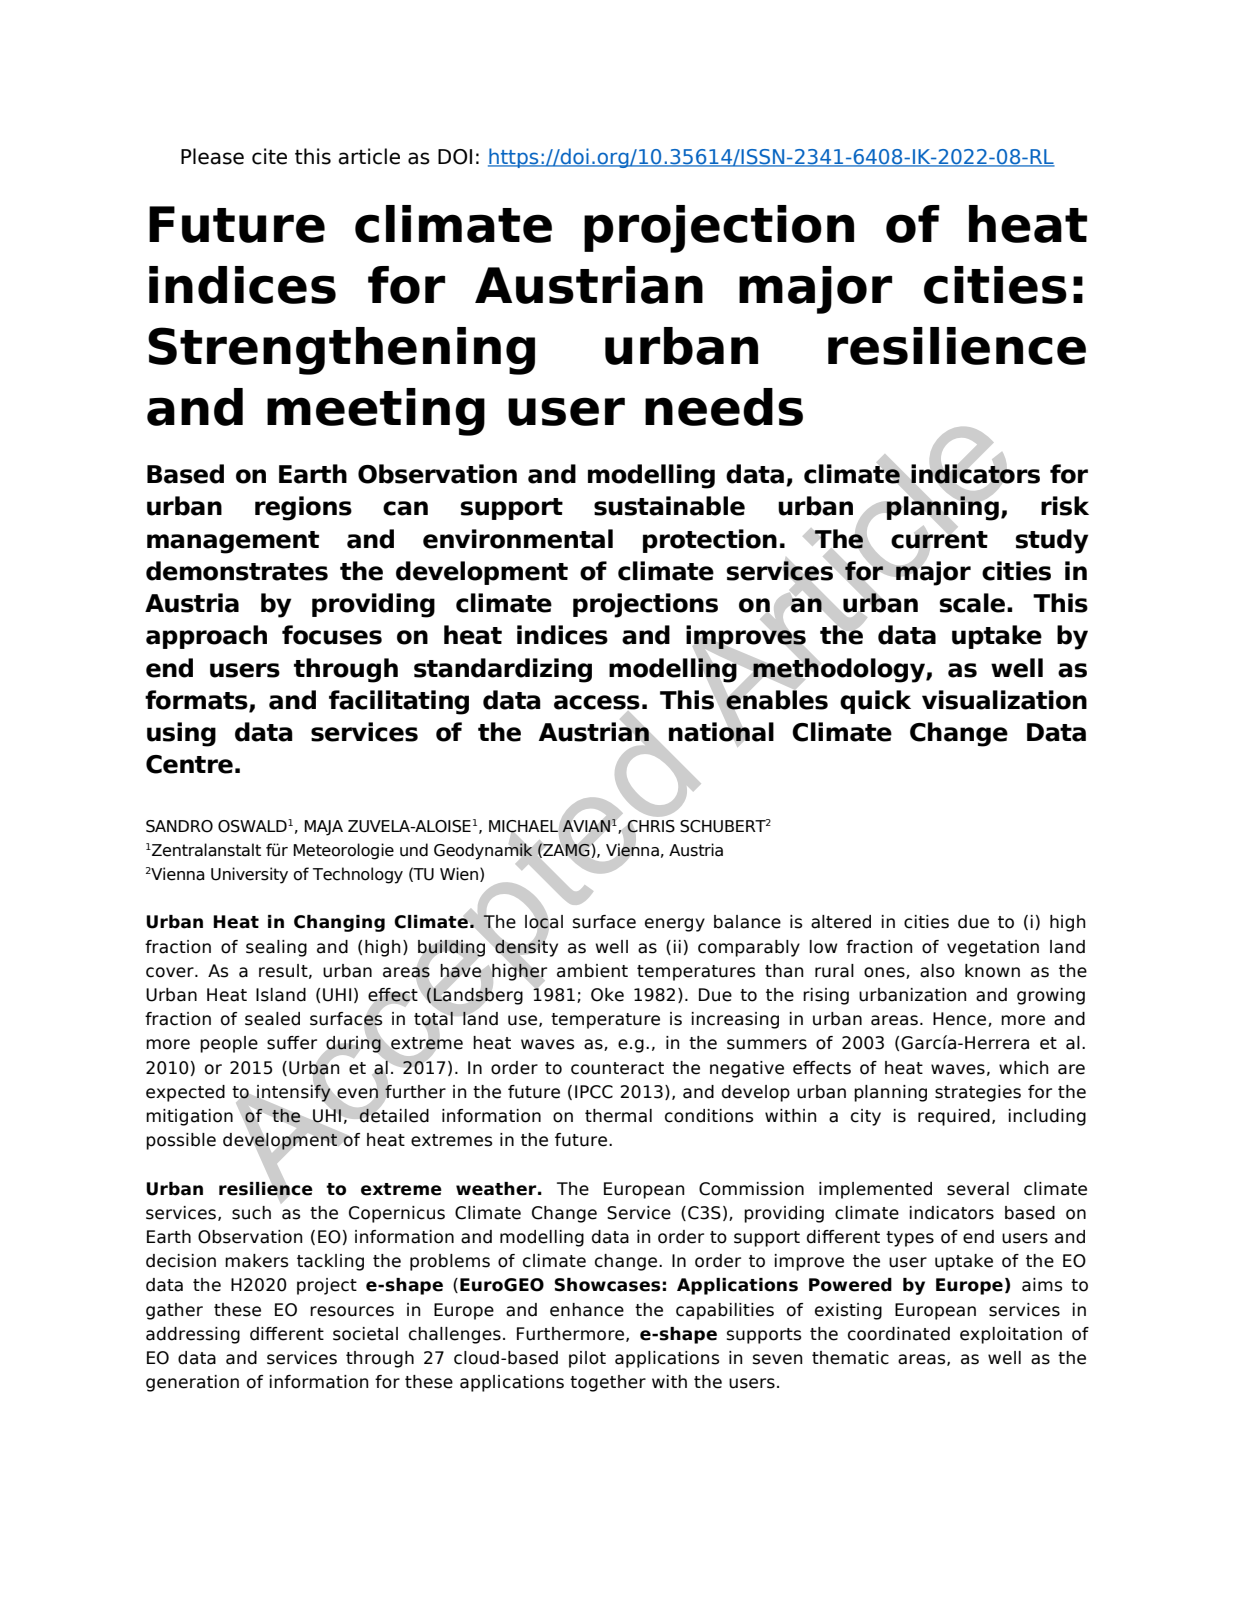  Describe the element at coordinates (193, 1335) in the page. I see `addressing` at that location.
